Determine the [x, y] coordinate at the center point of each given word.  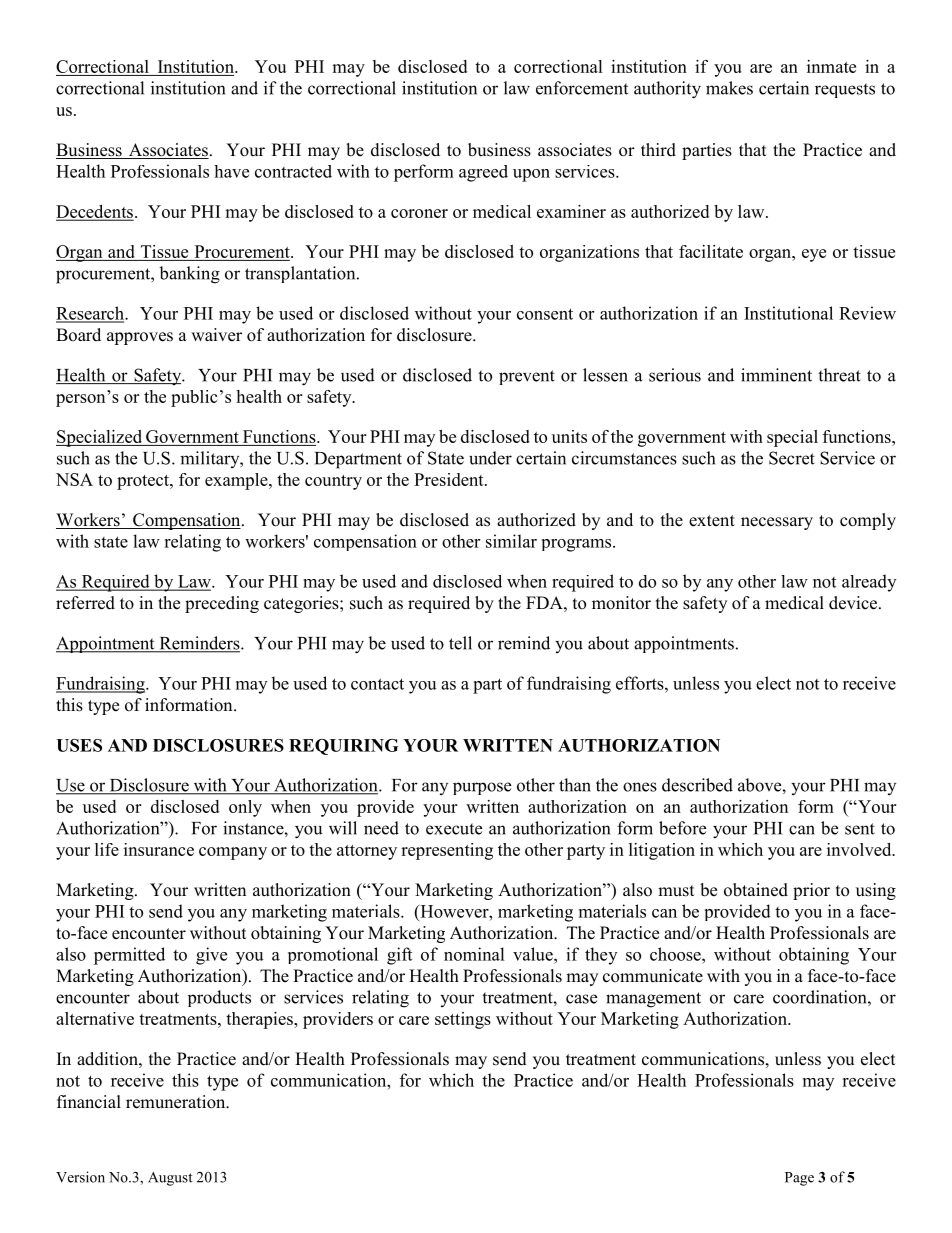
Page [799, 1179]
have [231, 171]
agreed [483, 173]
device [853, 603]
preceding [222, 604]
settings [463, 1020]
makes [729, 88]
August [170, 1179]
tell [460, 643]
